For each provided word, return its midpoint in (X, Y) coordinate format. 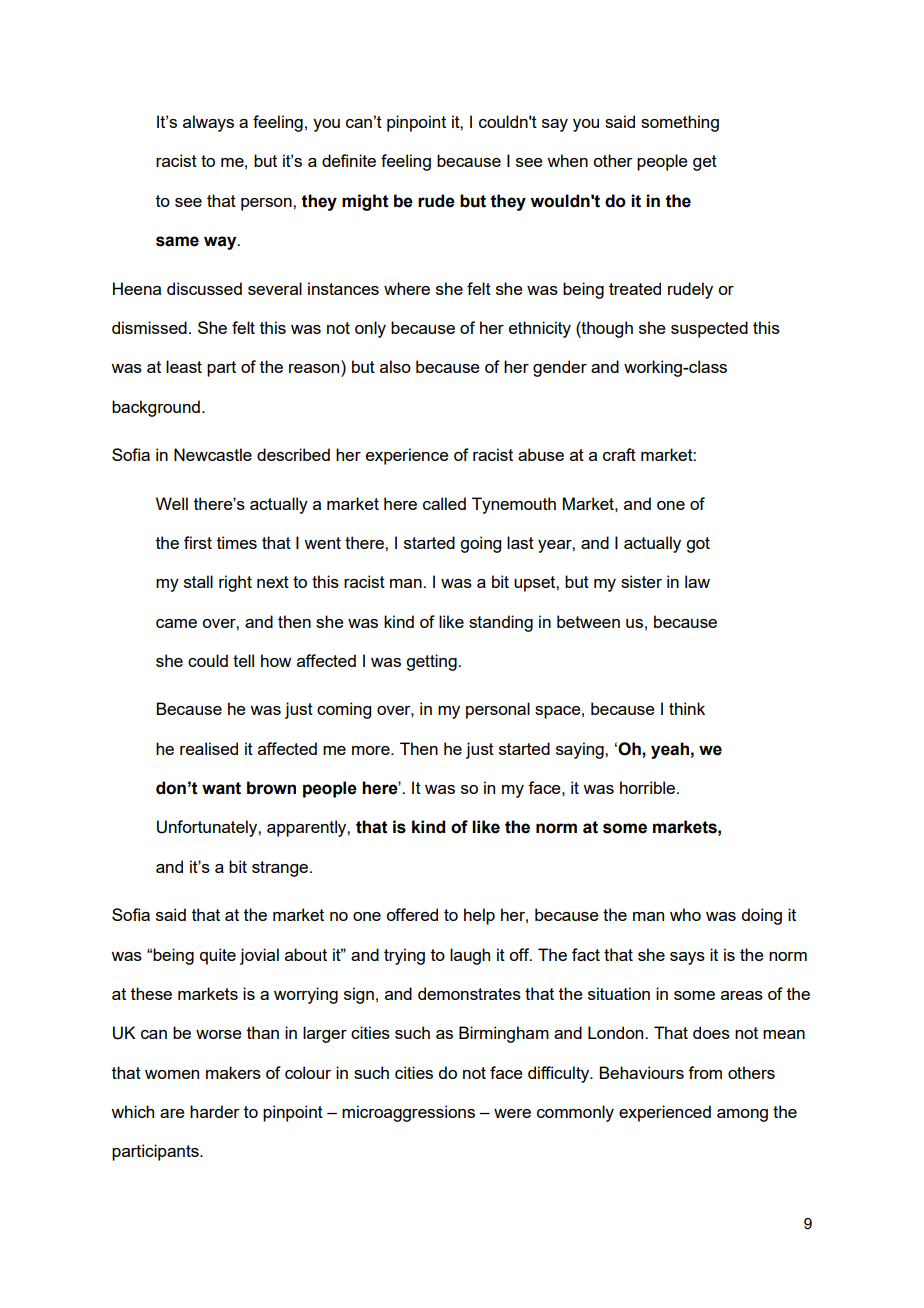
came (176, 623)
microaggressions (408, 1113)
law (697, 581)
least (184, 366)
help (479, 916)
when (567, 160)
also (395, 366)
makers (233, 1072)
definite (349, 160)
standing (501, 623)
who (685, 914)
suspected (709, 329)
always (208, 123)
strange (280, 869)
